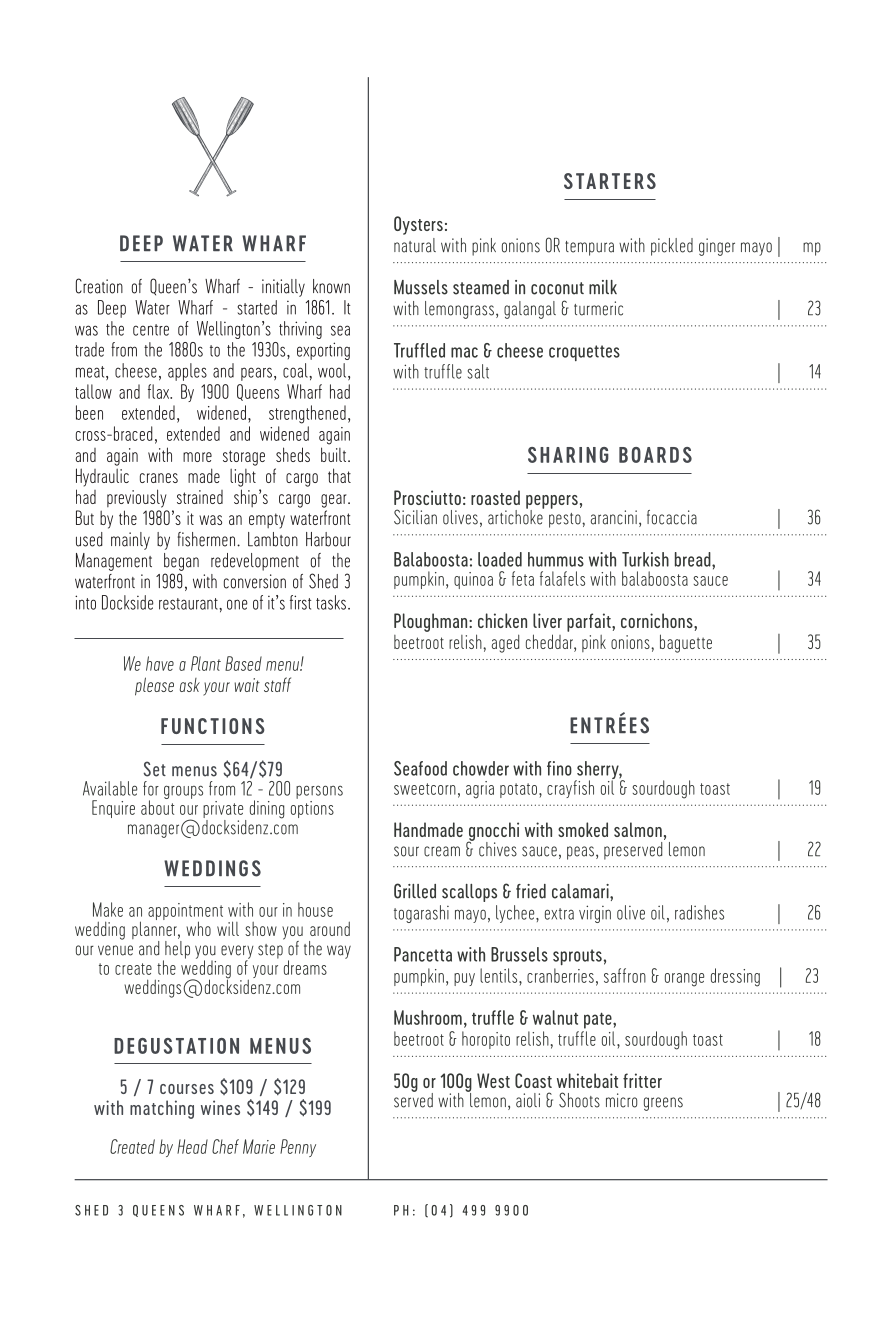 The image size is (896, 1329). What do you see at coordinates (421, 287) in the document?
I see `Mussels` at bounding box center [421, 287].
